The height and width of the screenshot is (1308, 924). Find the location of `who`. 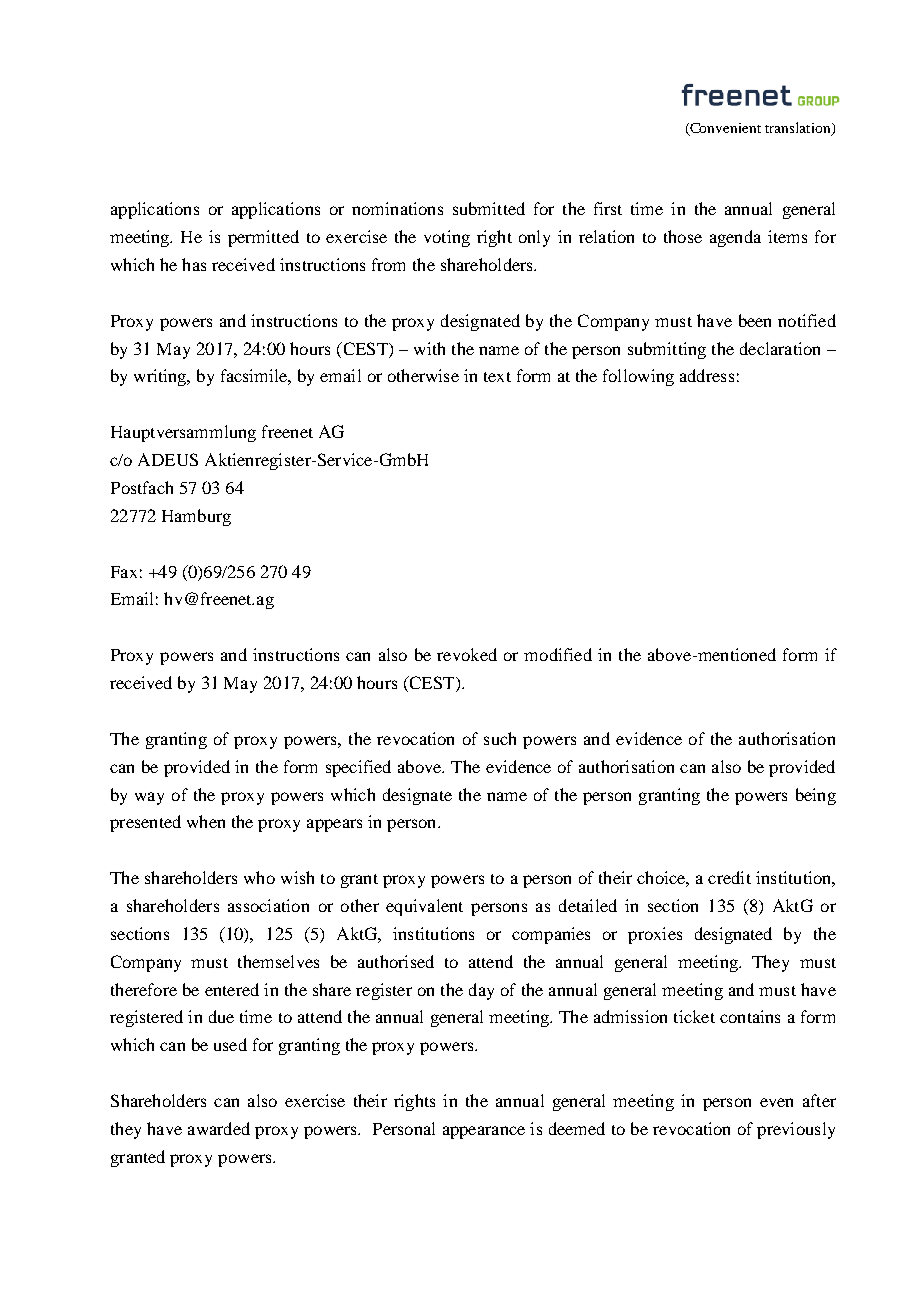

who is located at coordinates (259, 877).
